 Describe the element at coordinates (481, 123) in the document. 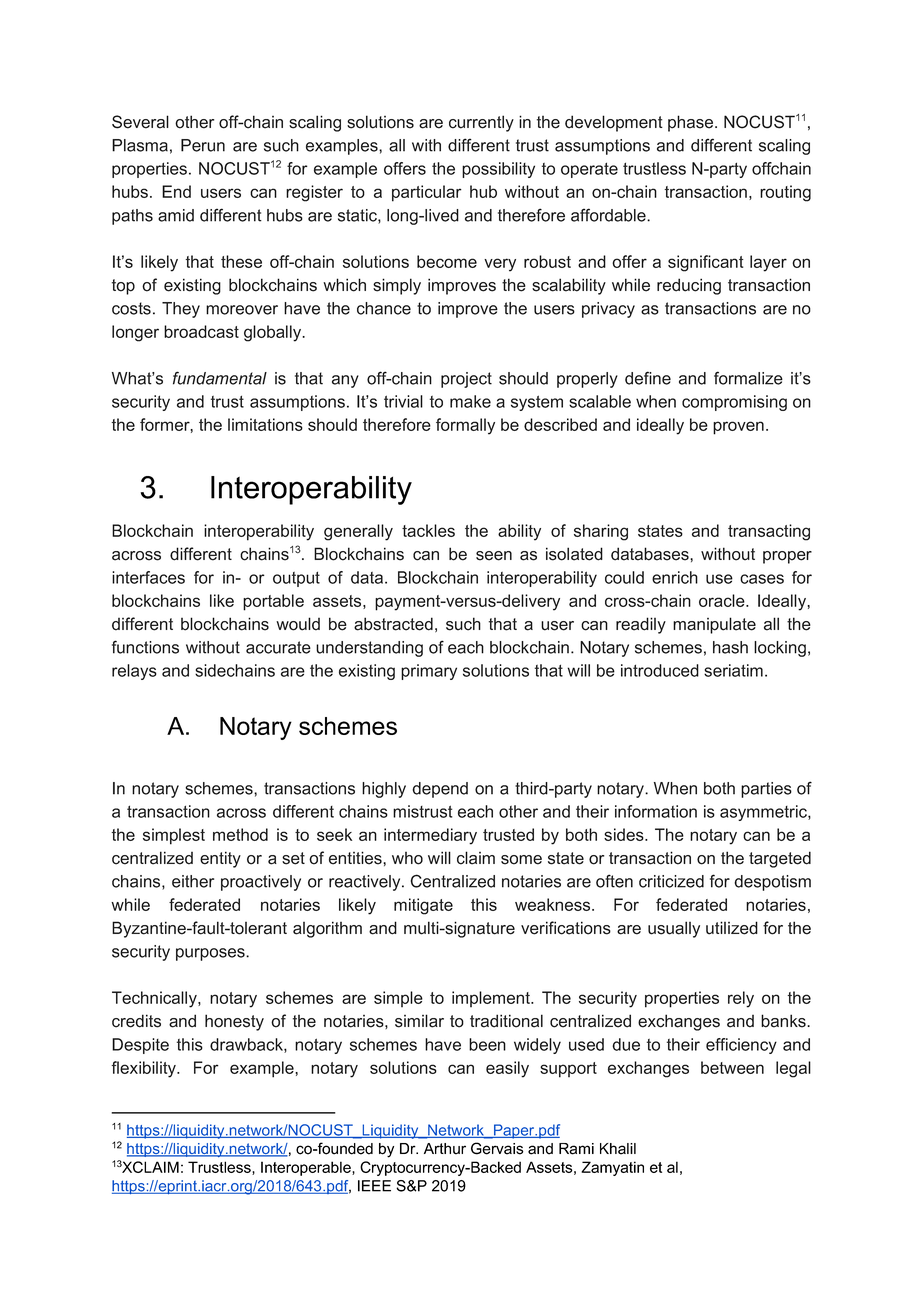

I see `currently` at that location.
